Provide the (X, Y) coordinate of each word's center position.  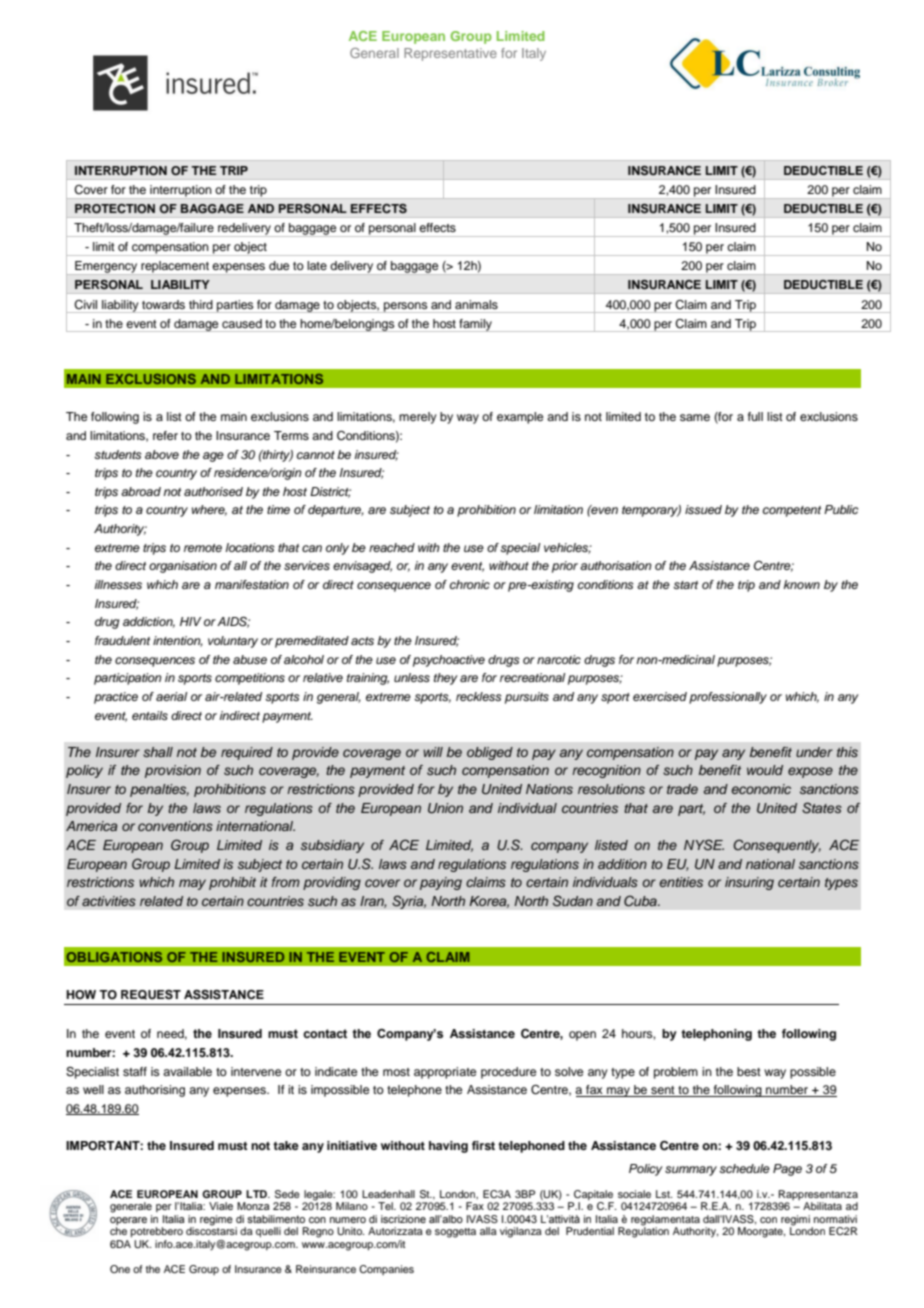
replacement (175, 268)
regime (216, 1220)
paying (441, 883)
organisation (183, 567)
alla (488, 1231)
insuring (749, 883)
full (755, 416)
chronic (470, 584)
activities (109, 901)
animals (476, 304)
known (802, 584)
